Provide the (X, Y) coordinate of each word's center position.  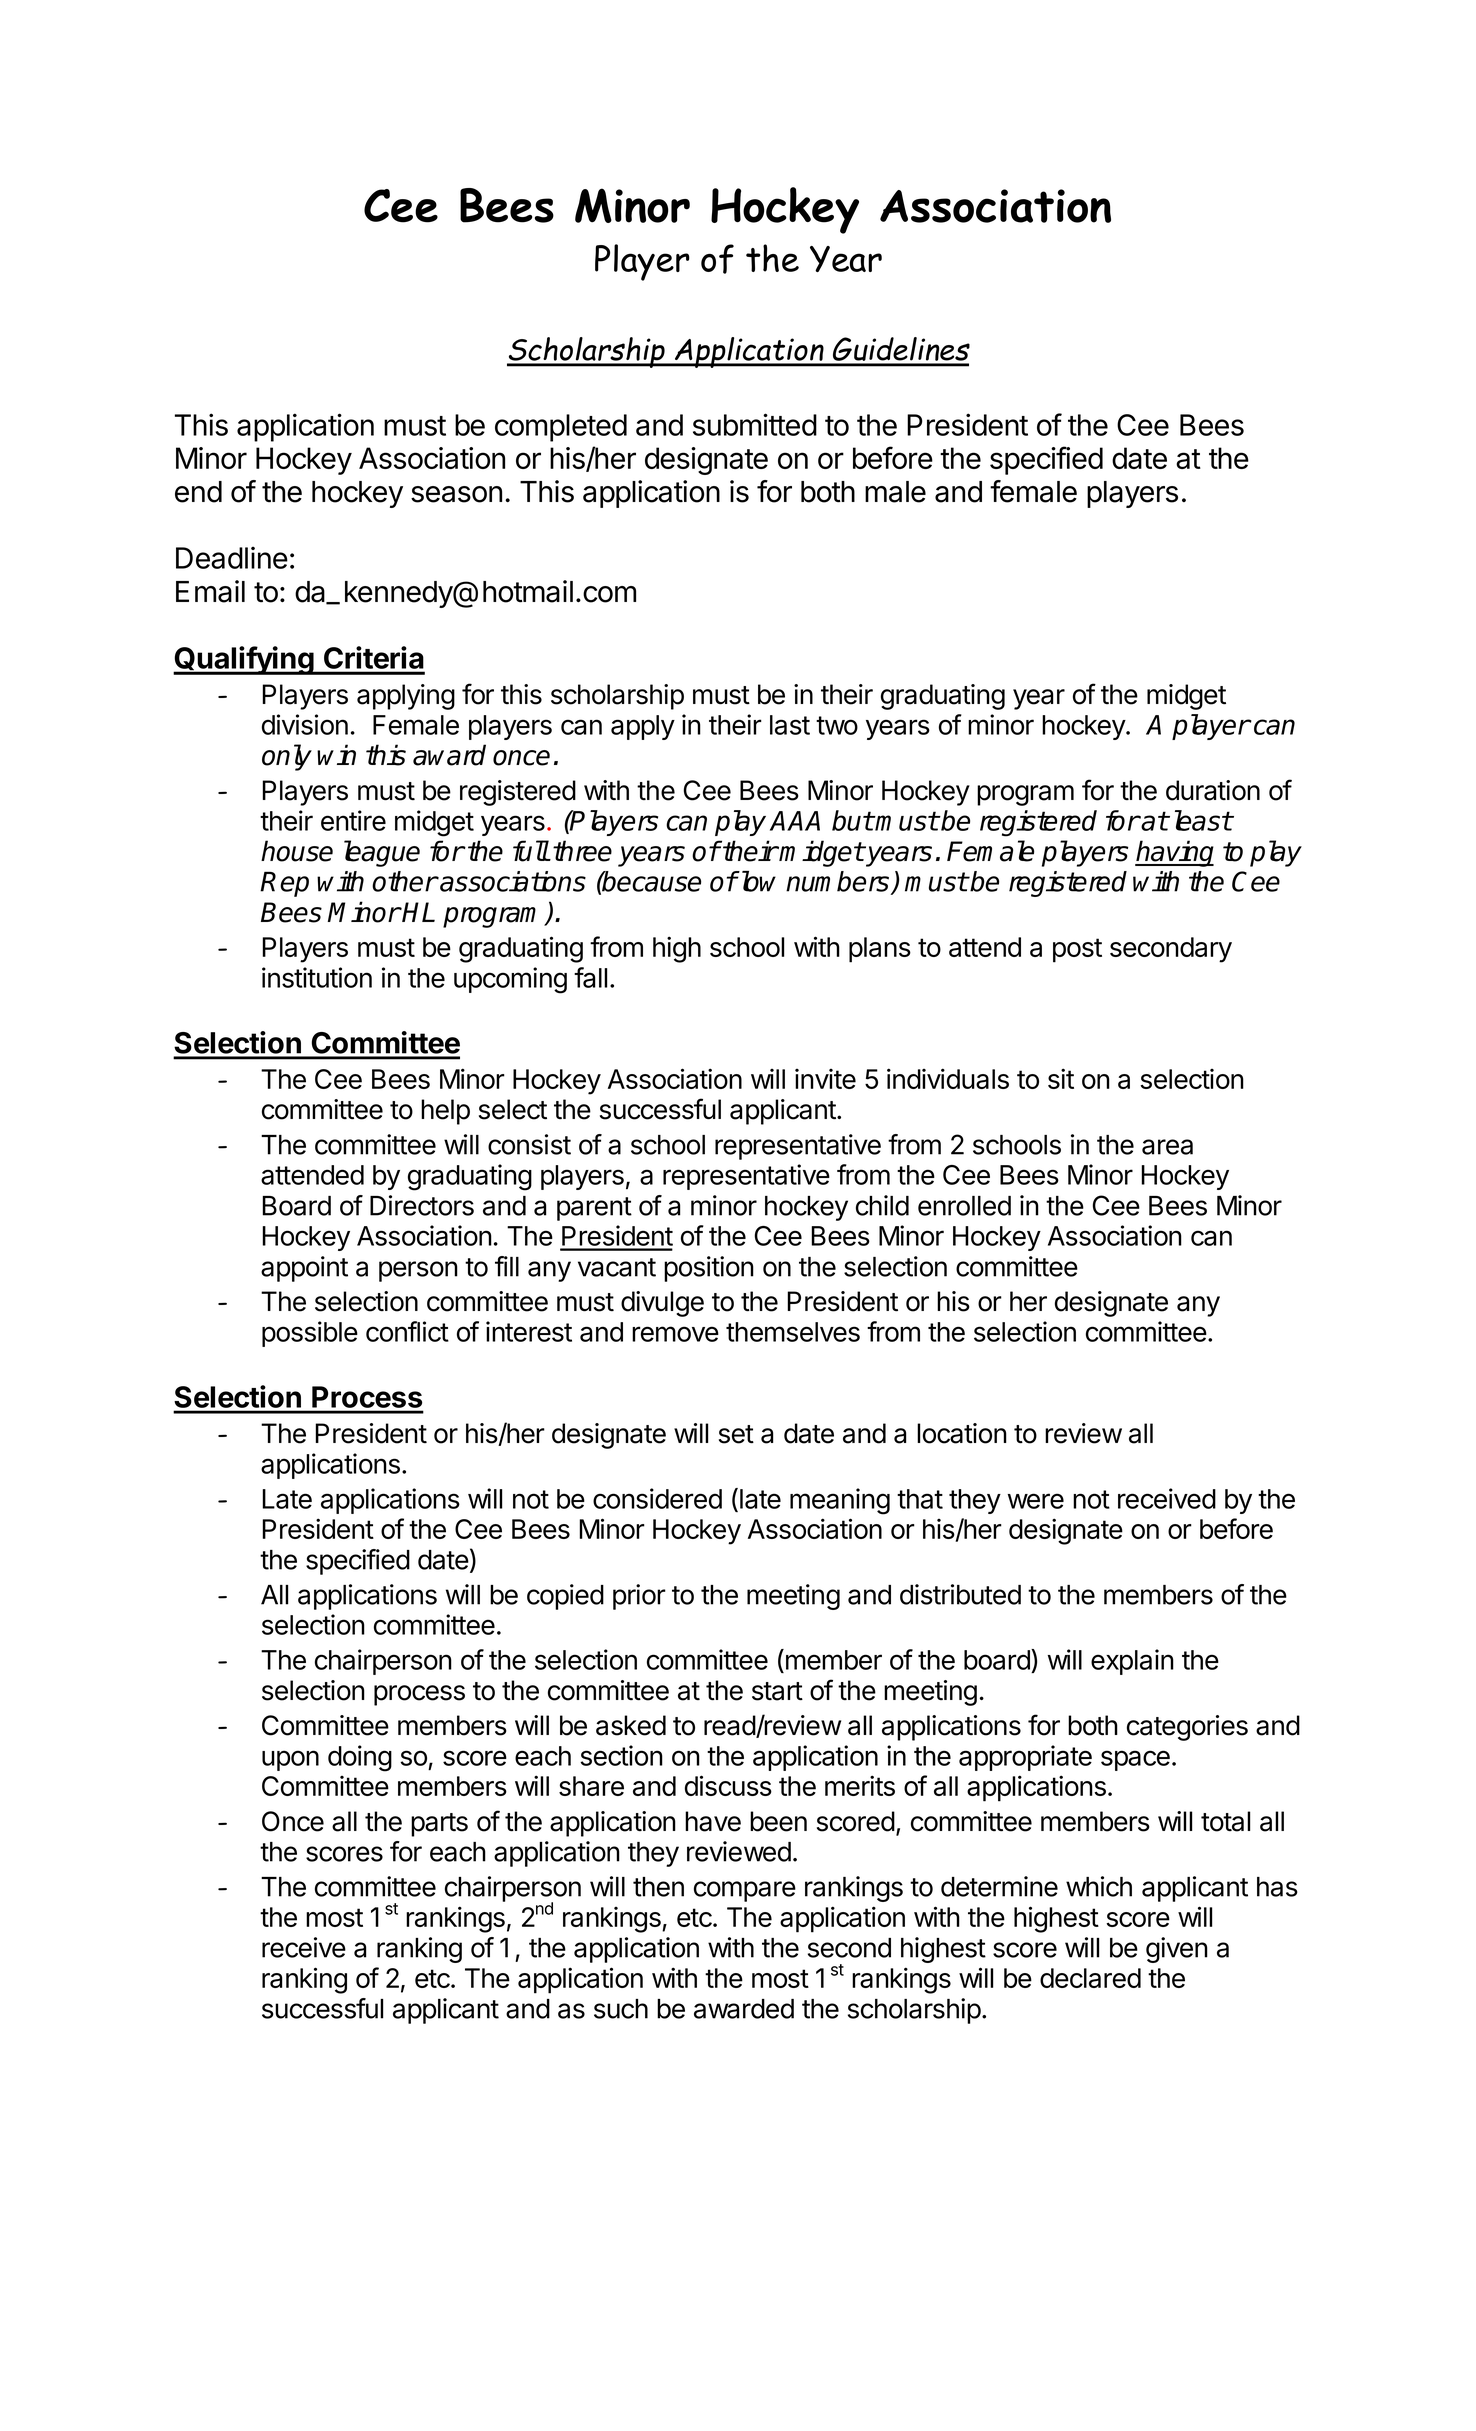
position (709, 1269)
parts (439, 1825)
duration (1213, 790)
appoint (304, 1269)
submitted (755, 424)
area (1167, 1147)
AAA (795, 821)
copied (565, 1597)
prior (639, 1597)
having (1174, 853)
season (456, 494)
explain (1132, 1662)
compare (745, 1891)
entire (353, 820)
